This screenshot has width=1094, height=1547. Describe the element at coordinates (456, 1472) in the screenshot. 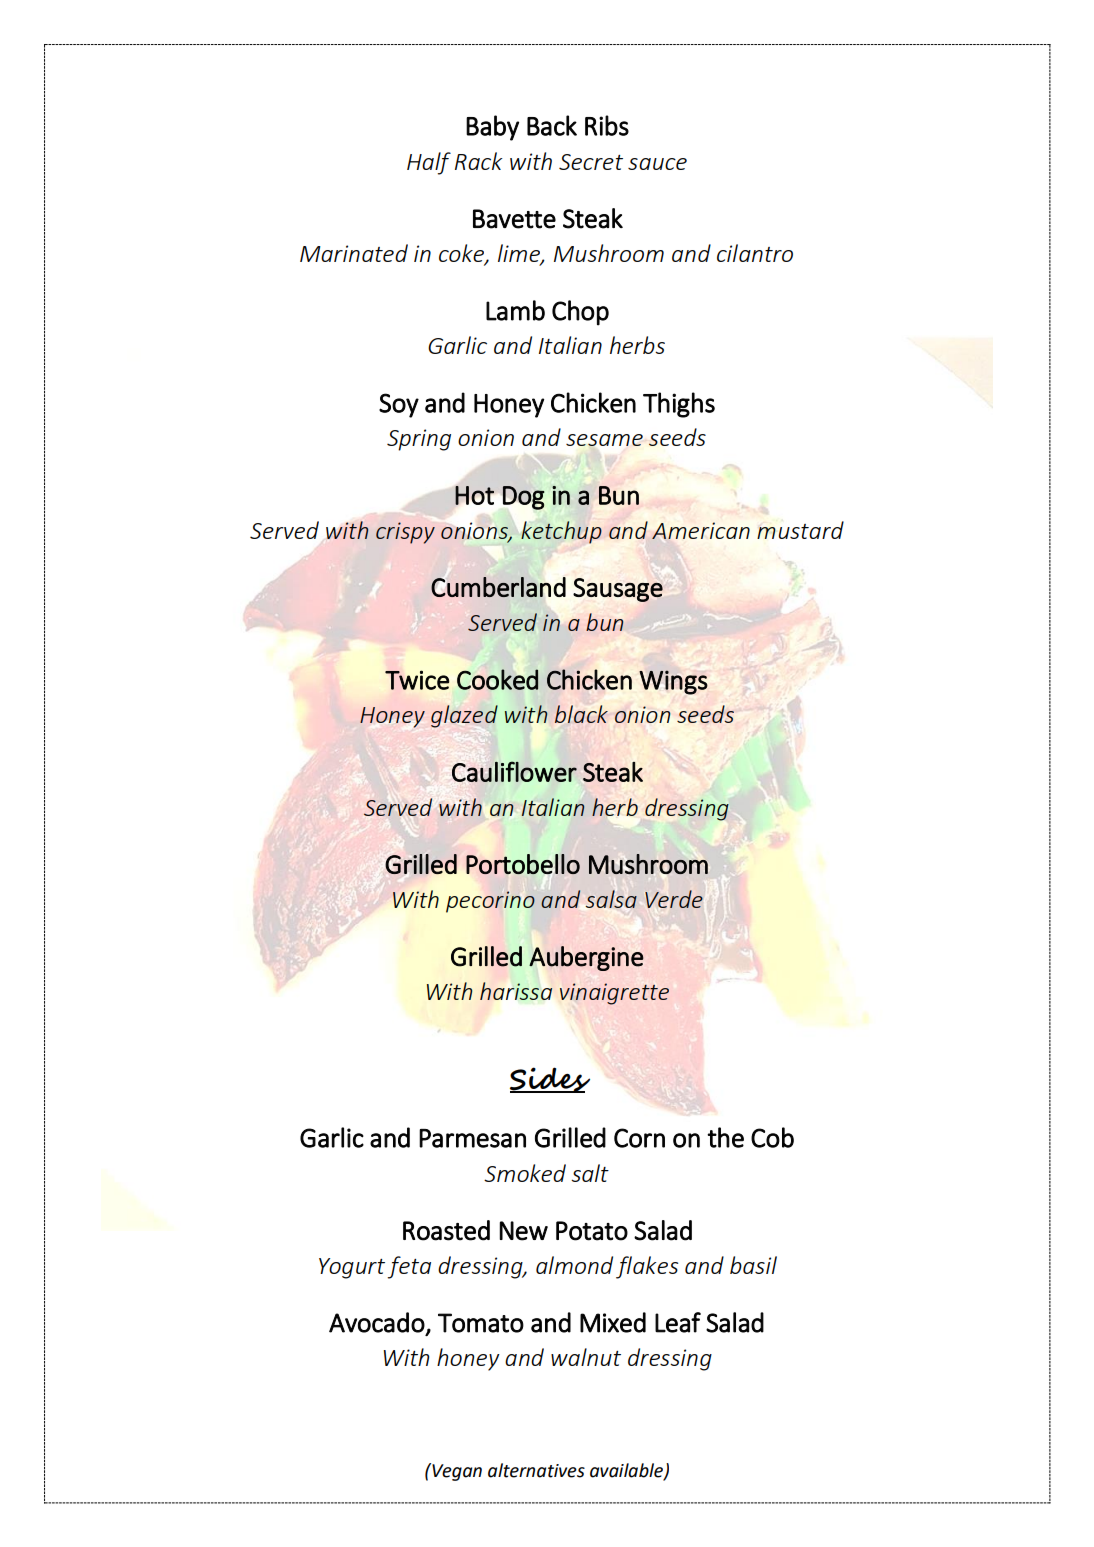

I see `Vegan` at that location.
